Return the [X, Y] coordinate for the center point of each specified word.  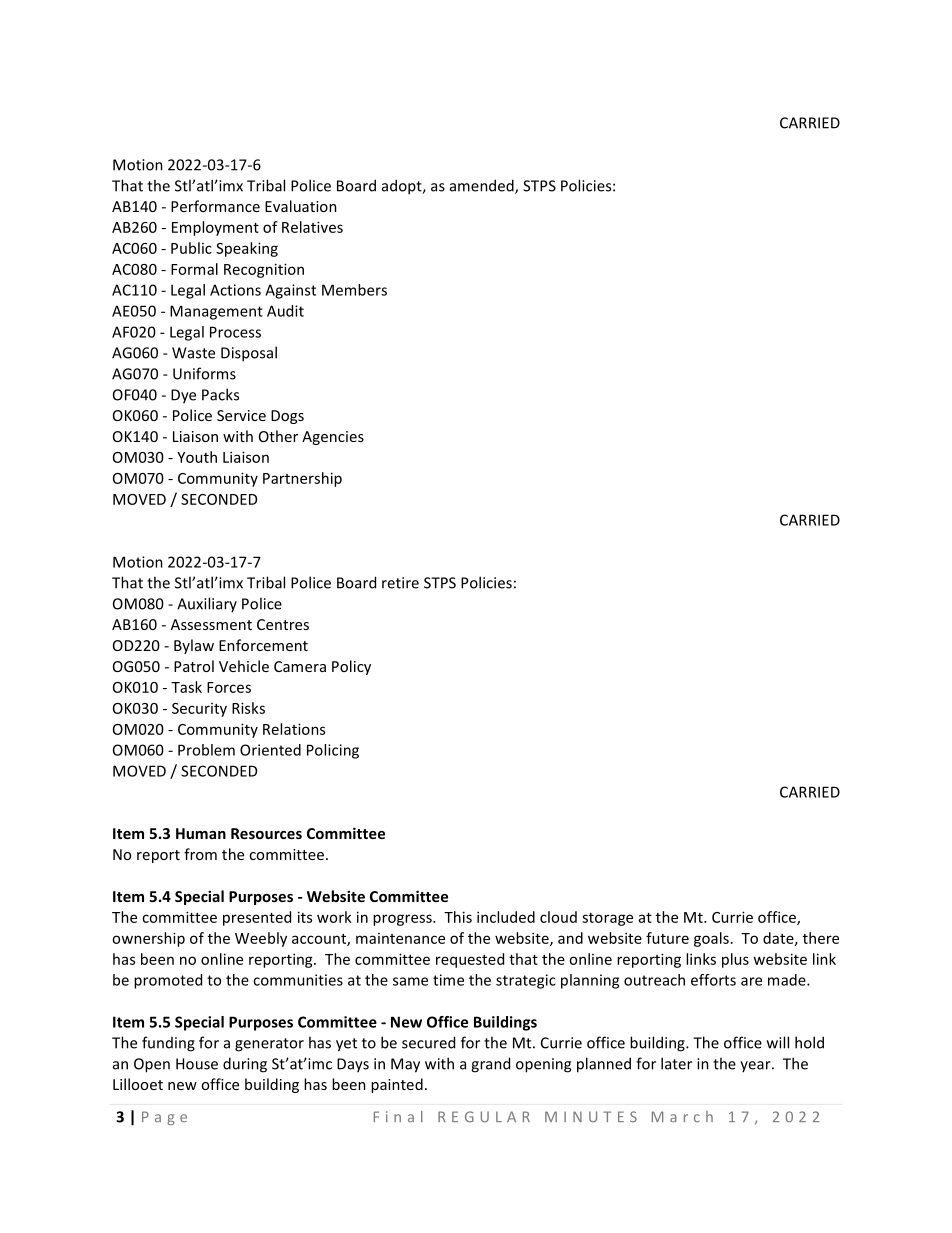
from [200, 854]
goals [711, 939]
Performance [215, 206]
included [506, 917]
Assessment [211, 624]
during [245, 1065]
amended [483, 186]
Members [354, 290]
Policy [351, 667]
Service [241, 415]
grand [490, 1065]
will [778, 1042]
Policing [333, 751]
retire [400, 583]
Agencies [333, 438]
